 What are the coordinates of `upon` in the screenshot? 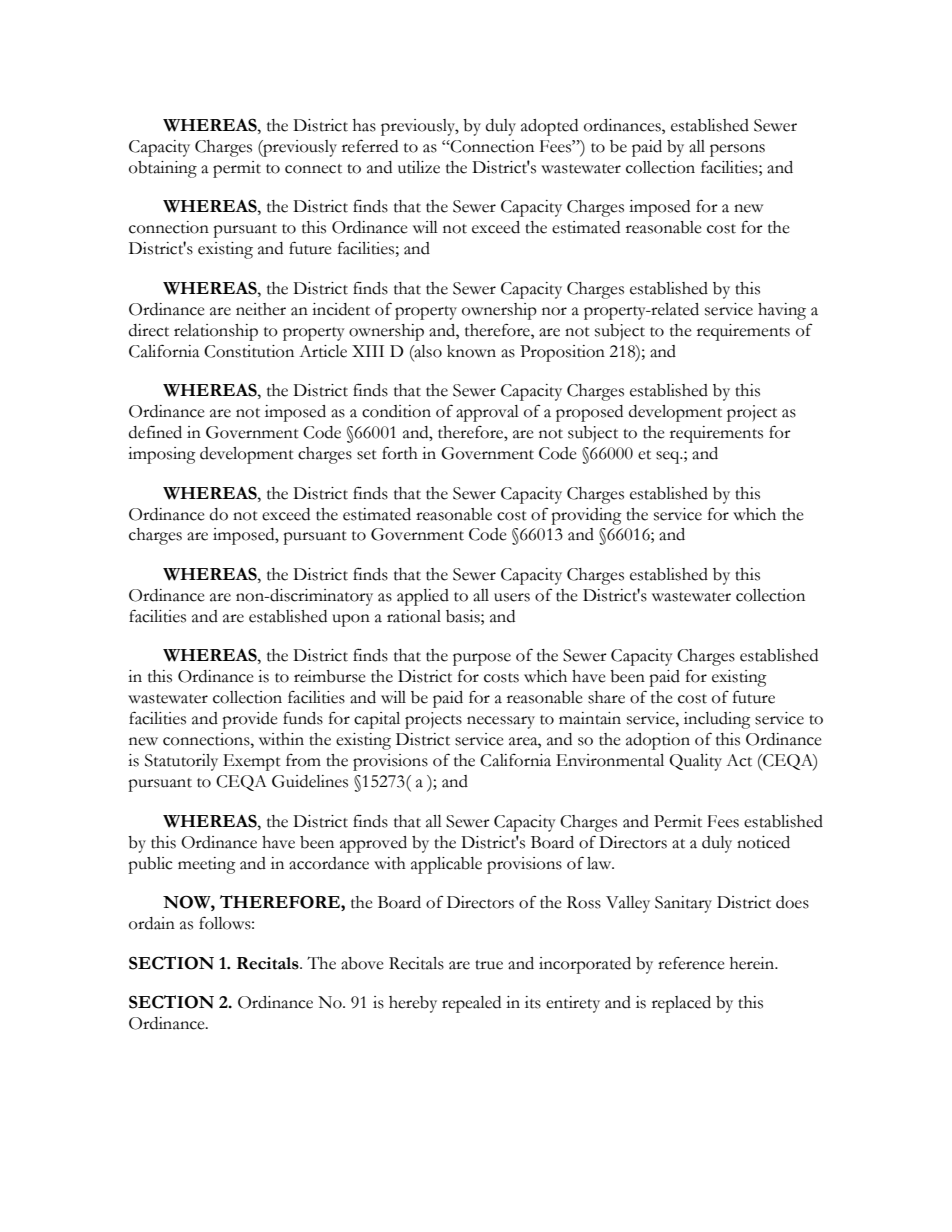 It's located at (351, 620).
